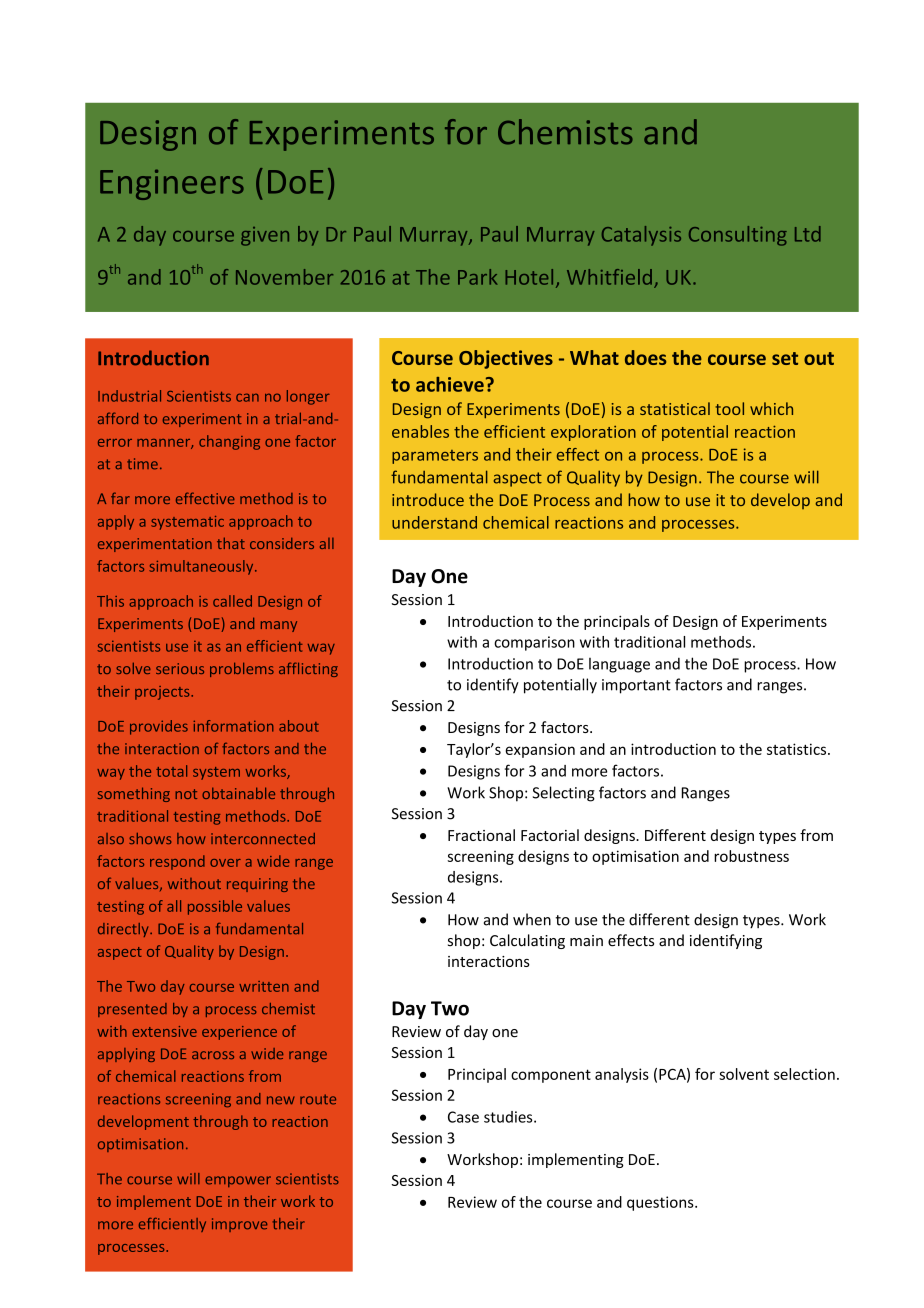 The width and height of the screenshot is (924, 1308). What do you see at coordinates (177, 862) in the screenshot?
I see `respond` at bounding box center [177, 862].
